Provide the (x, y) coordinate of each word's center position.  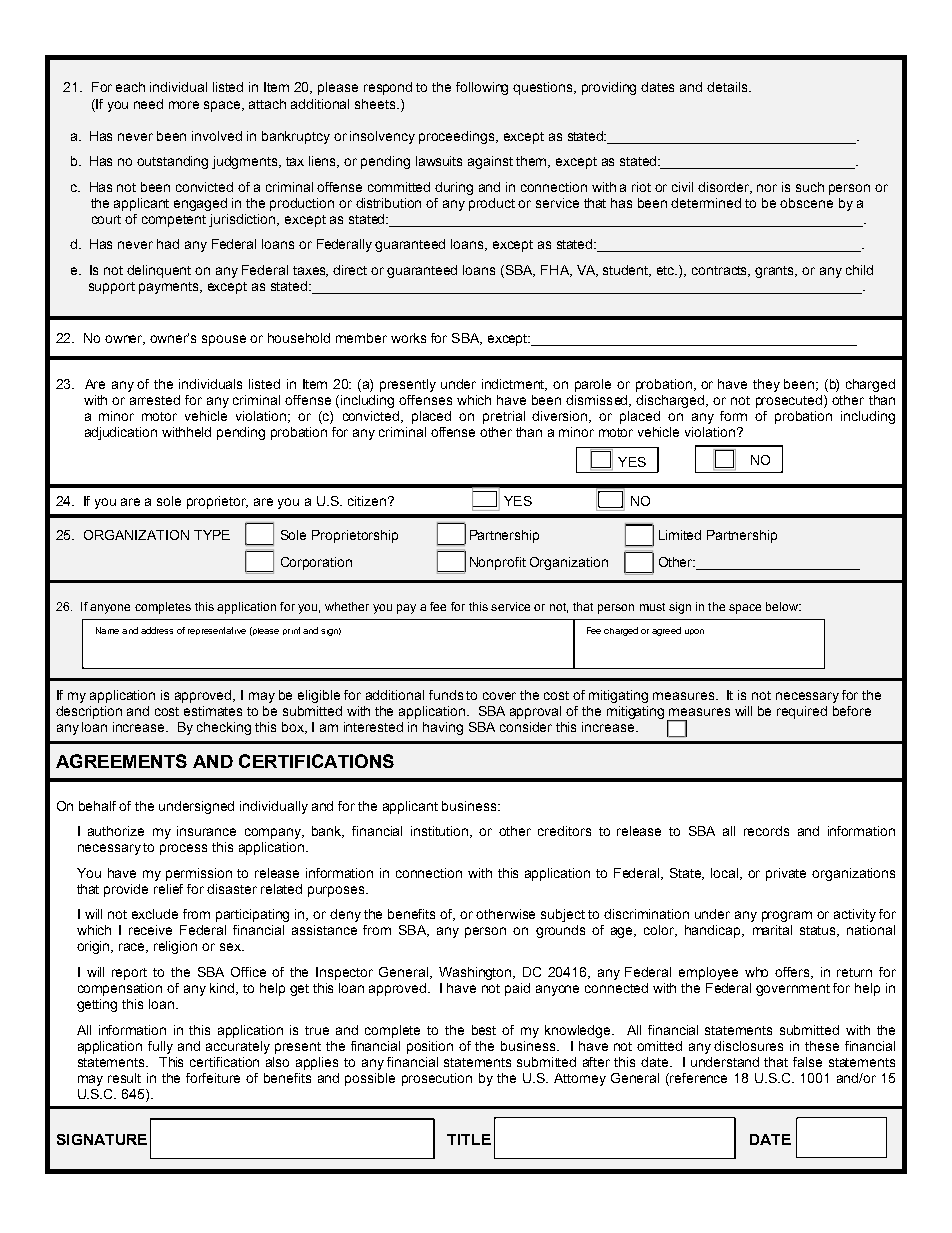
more (184, 105)
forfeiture (213, 1078)
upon (694, 632)
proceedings (458, 137)
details (728, 87)
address (157, 630)
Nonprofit (498, 563)
